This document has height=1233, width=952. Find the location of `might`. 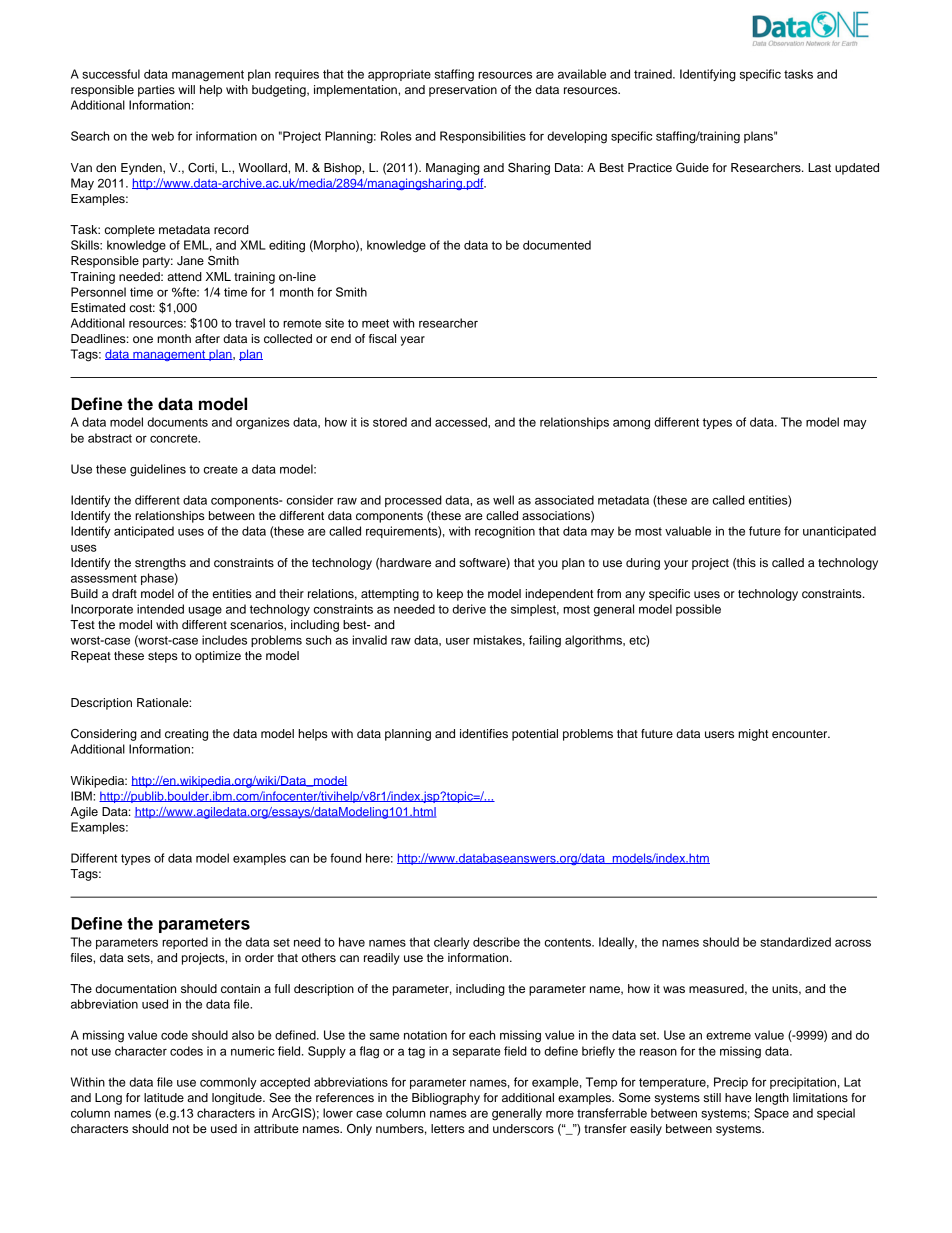

might is located at coordinates (753, 735).
